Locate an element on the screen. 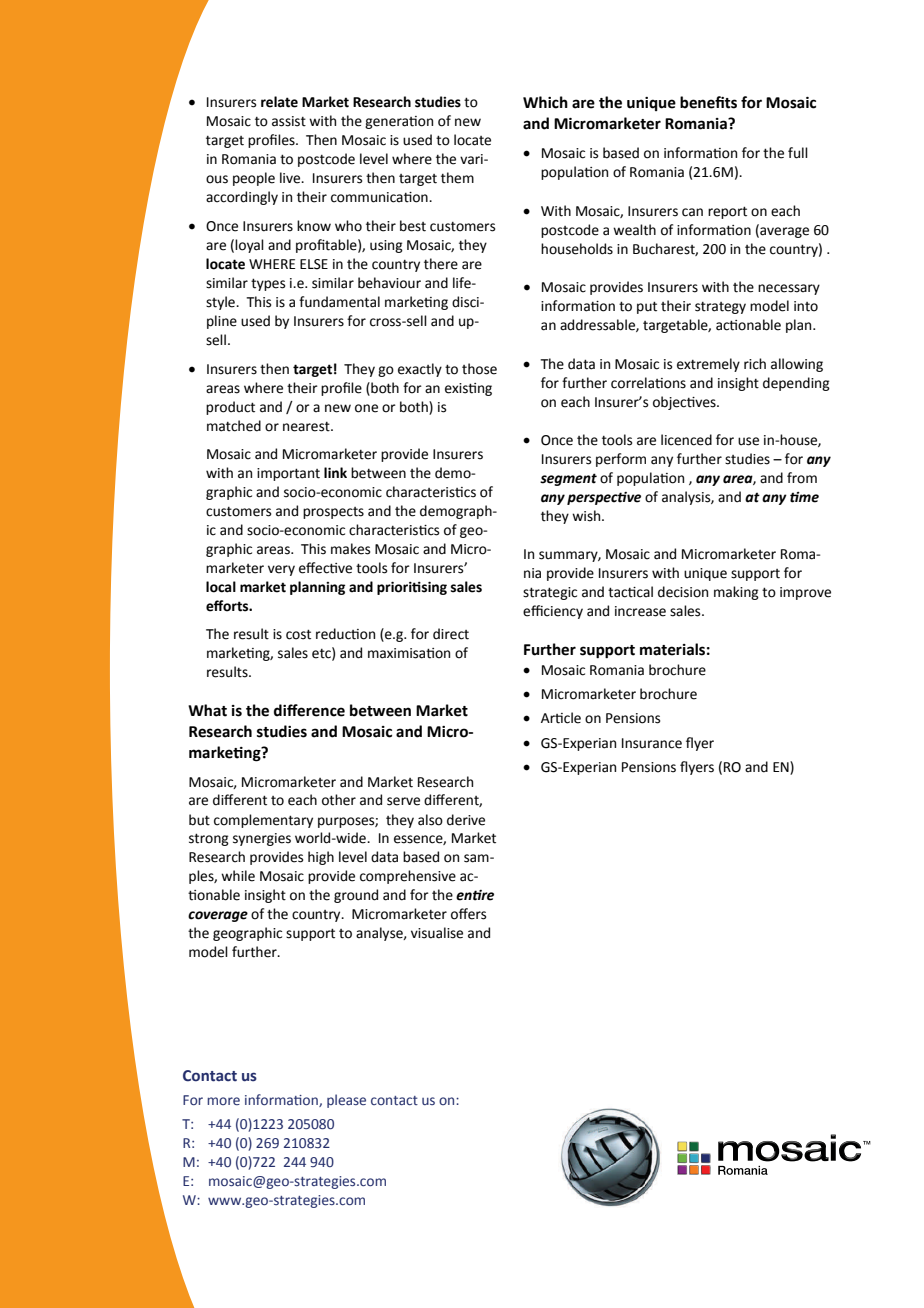 The image size is (924, 1308). more is located at coordinates (223, 1101).
